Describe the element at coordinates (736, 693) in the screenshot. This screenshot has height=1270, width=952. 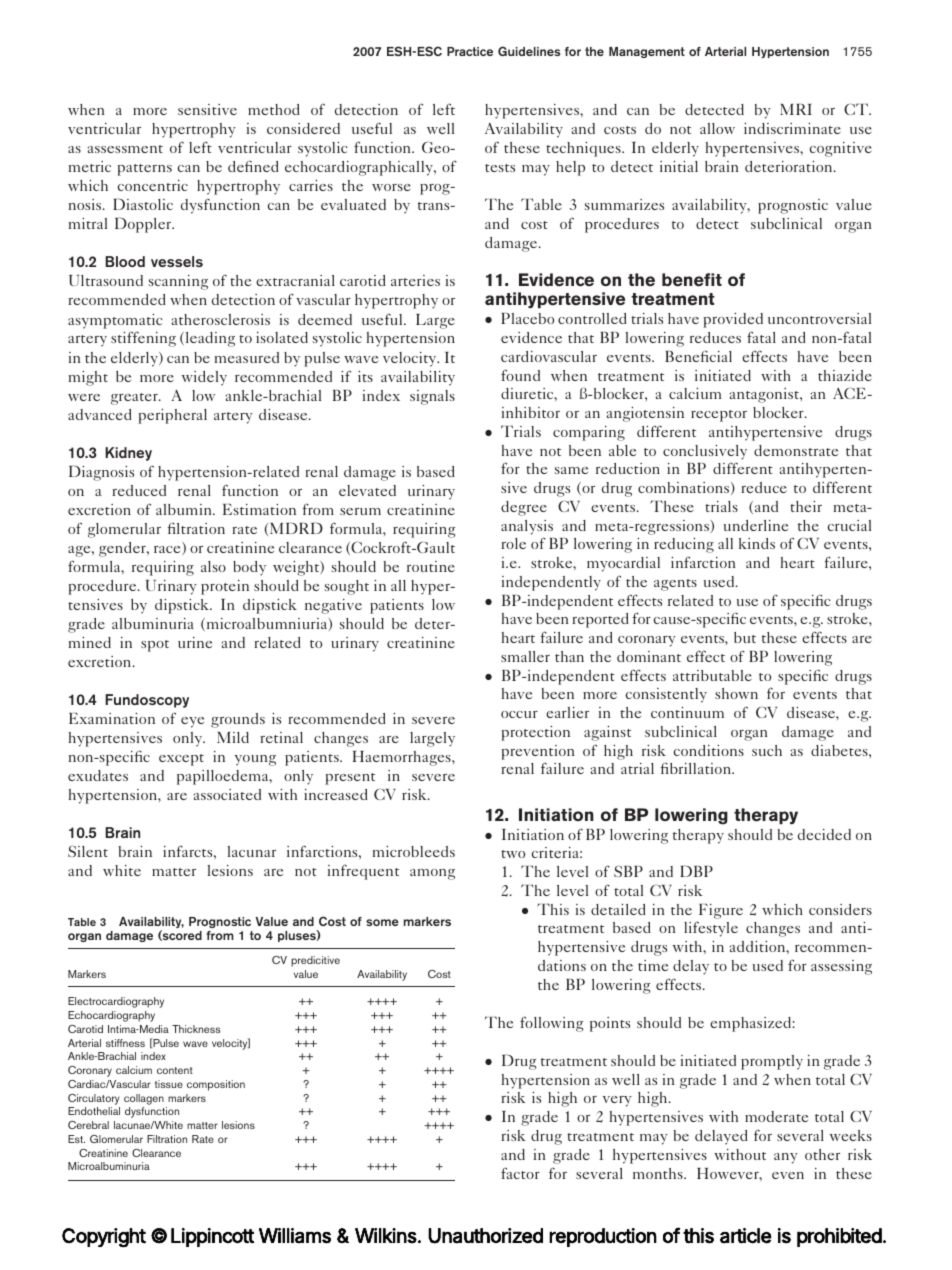
I see `shown` at that location.
